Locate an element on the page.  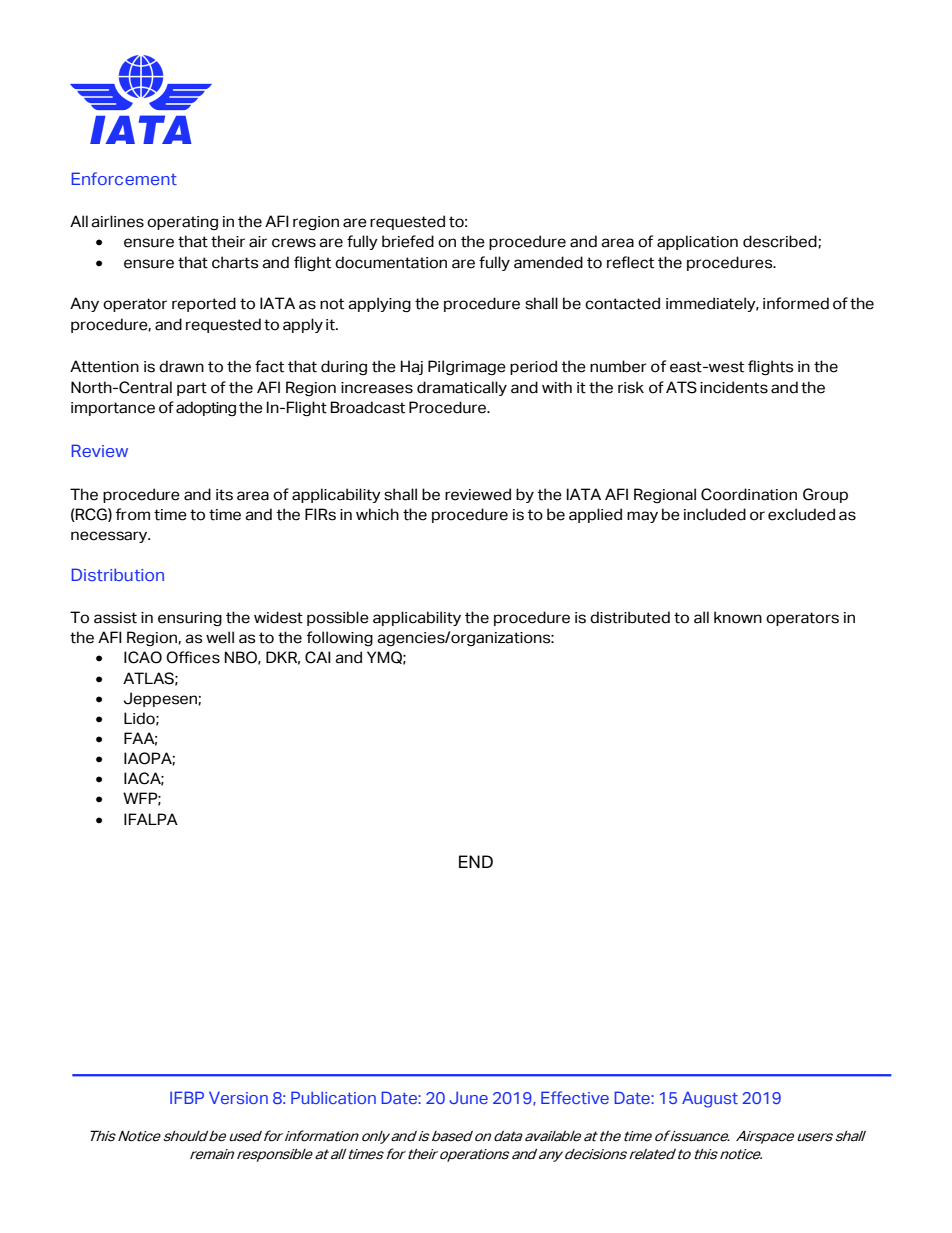
known is located at coordinates (738, 617).
